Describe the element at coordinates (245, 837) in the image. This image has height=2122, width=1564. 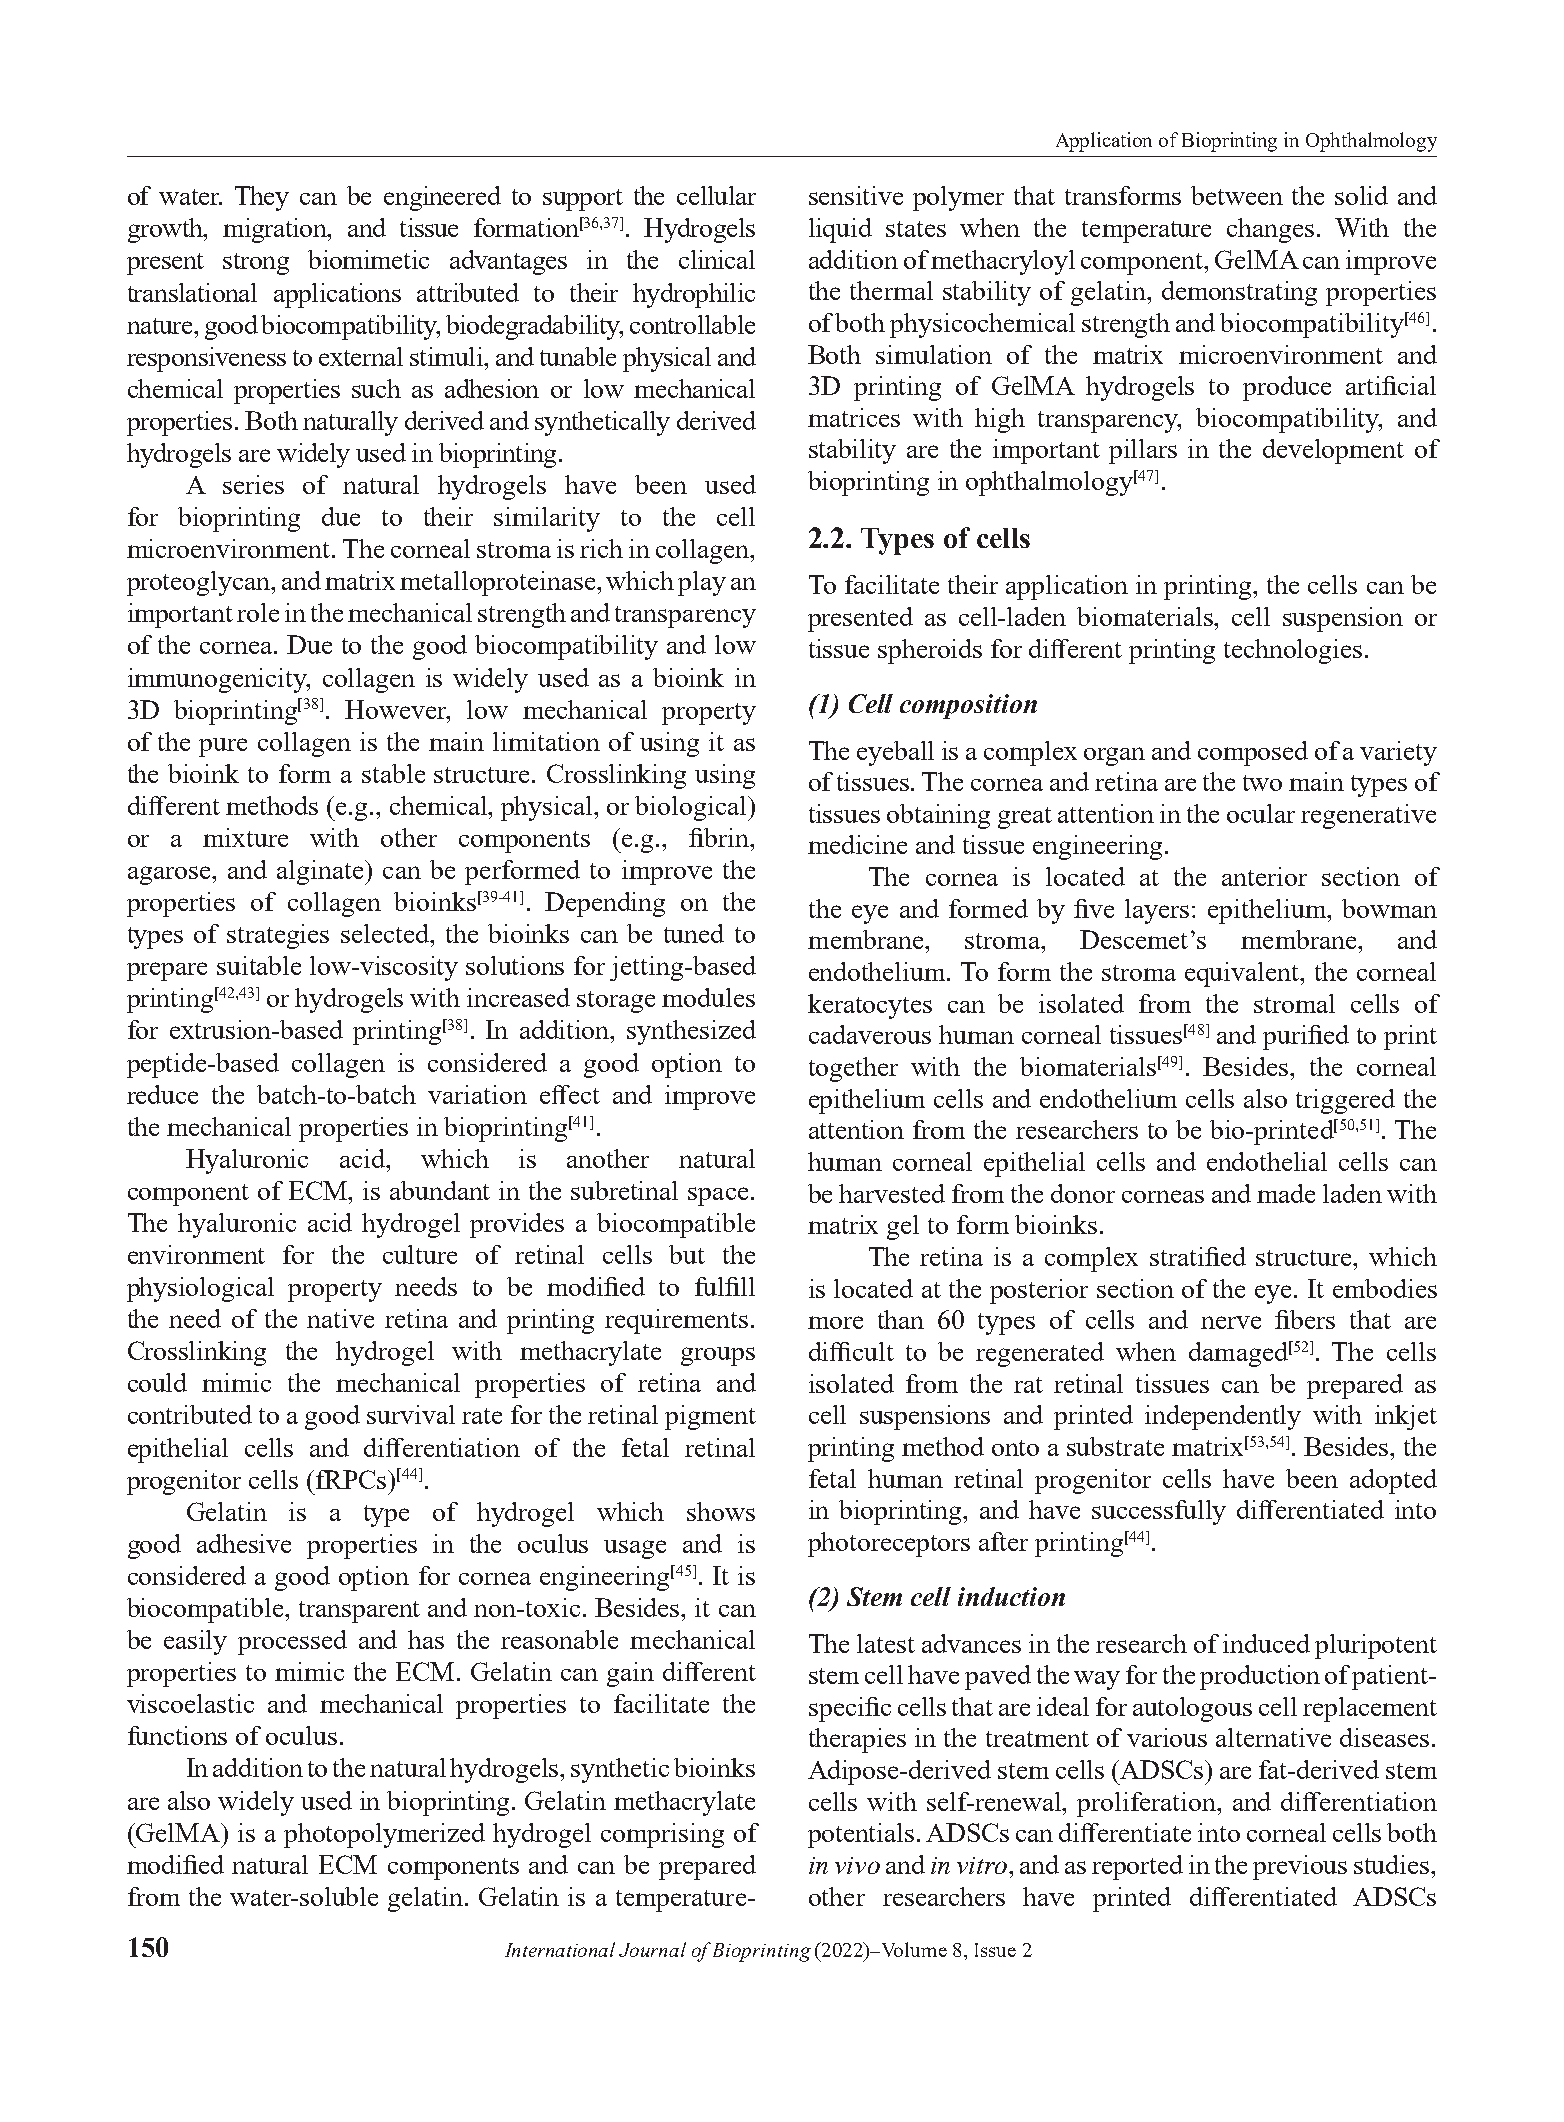
I see `mixture` at that location.
